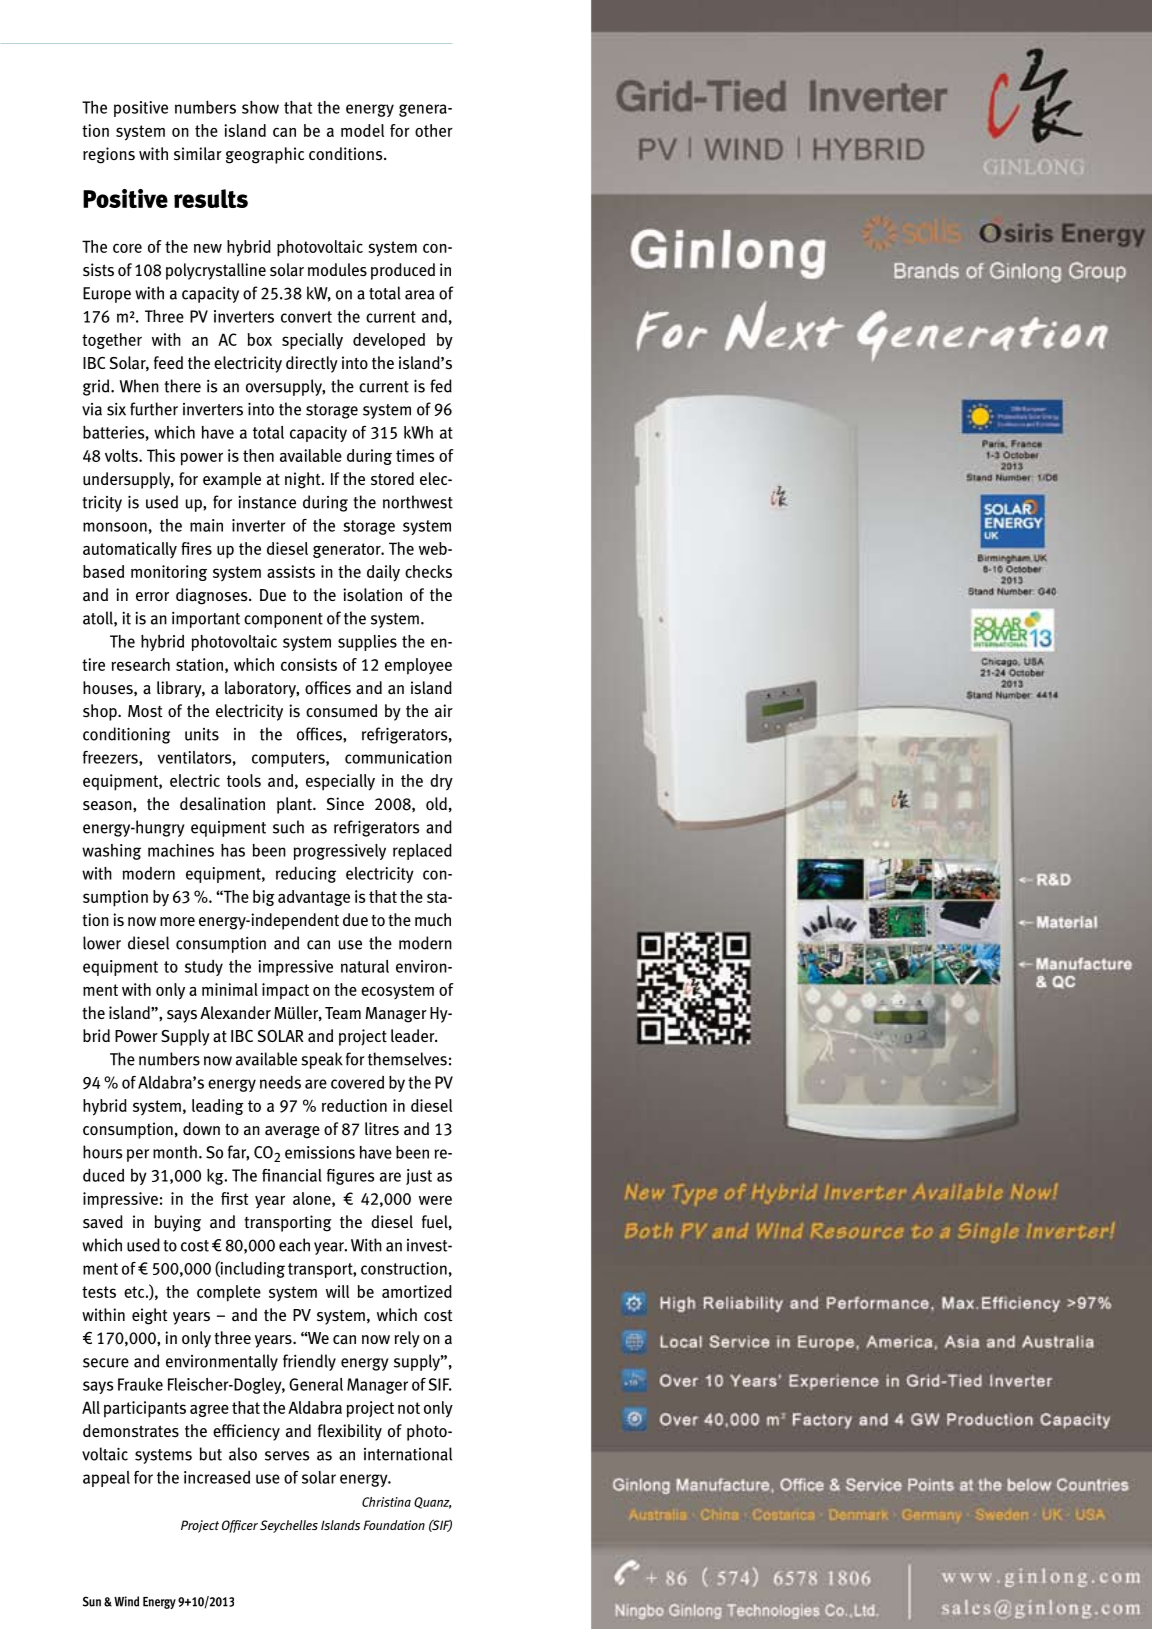 The image size is (1152, 1629). Describe the element at coordinates (138, 1155) in the page. I see `per` at that location.
